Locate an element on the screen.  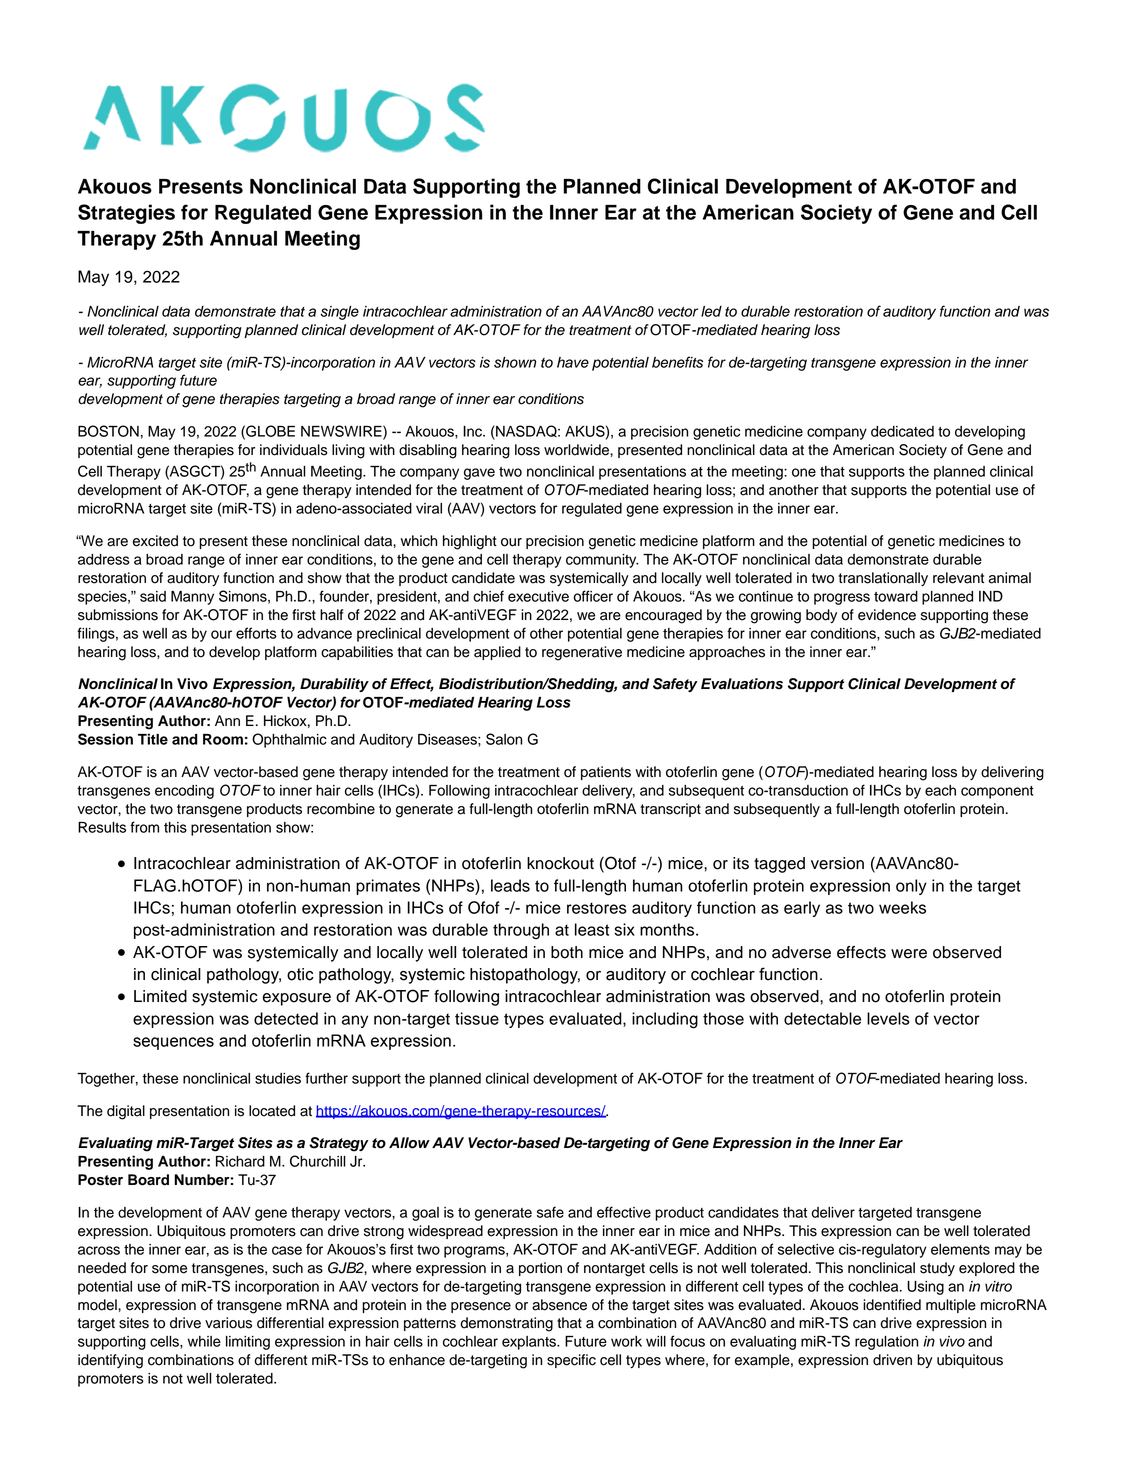
located is located at coordinates (272, 1111).
